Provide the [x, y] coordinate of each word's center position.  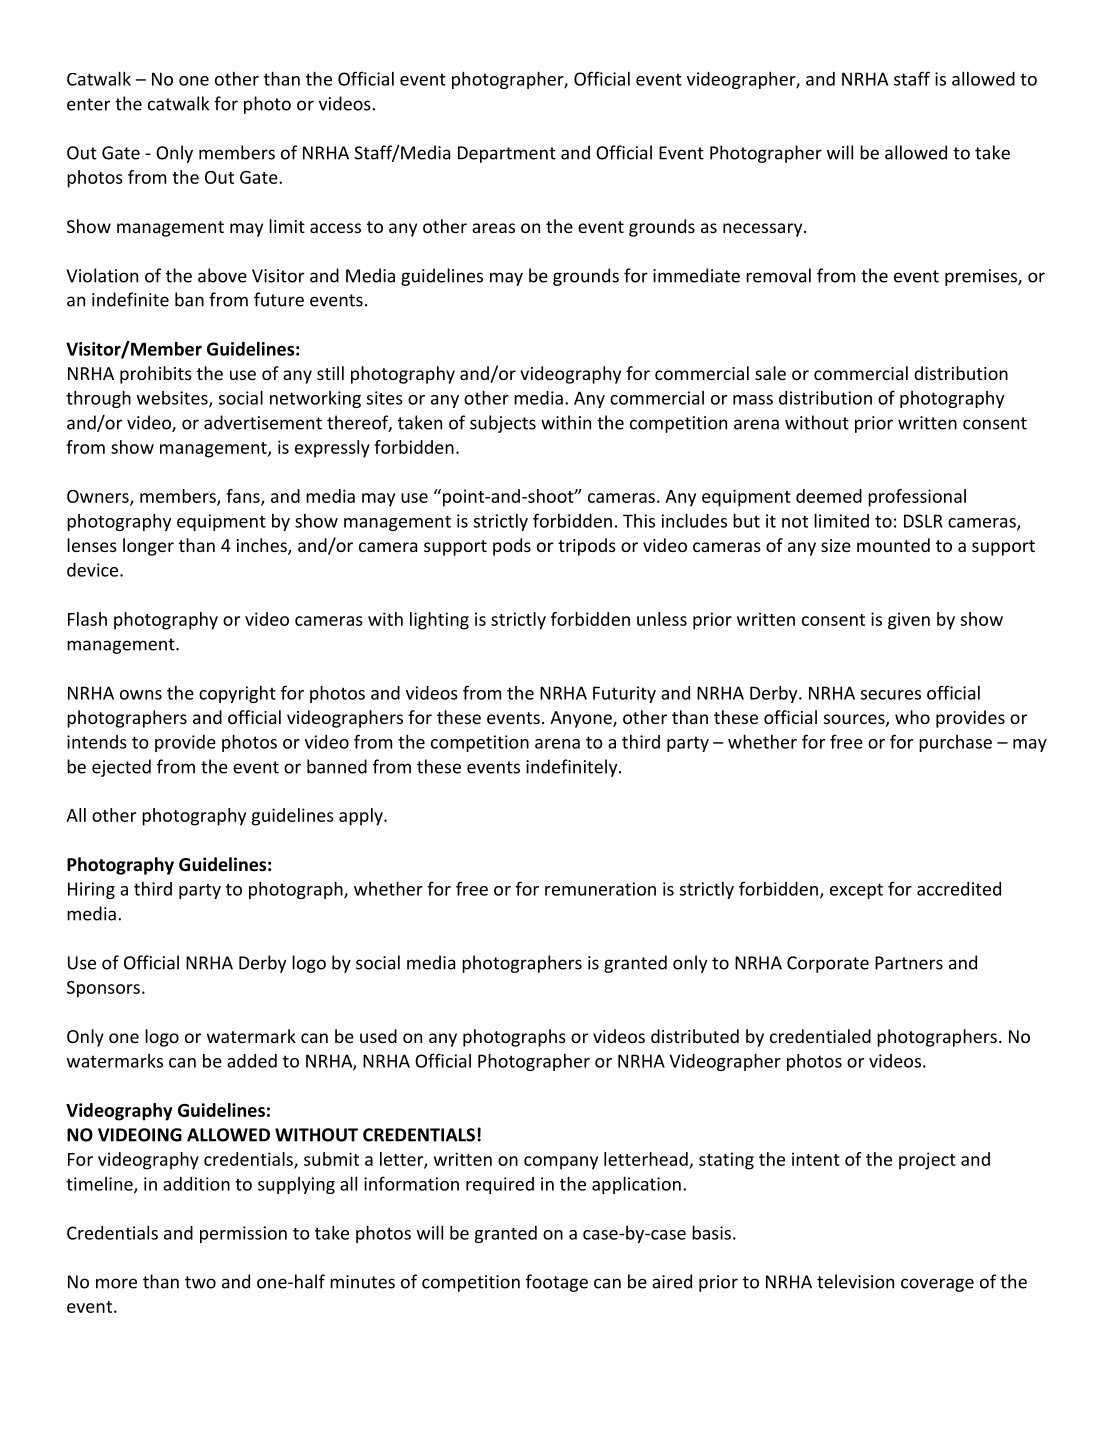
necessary [764, 230]
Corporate [828, 964]
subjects [503, 424]
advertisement [263, 422]
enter [88, 104]
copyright [237, 694]
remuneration [600, 889]
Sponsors [103, 989]
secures [891, 695]
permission [243, 1234]
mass [753, 400]
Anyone [582, 719]
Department [507, 154]
